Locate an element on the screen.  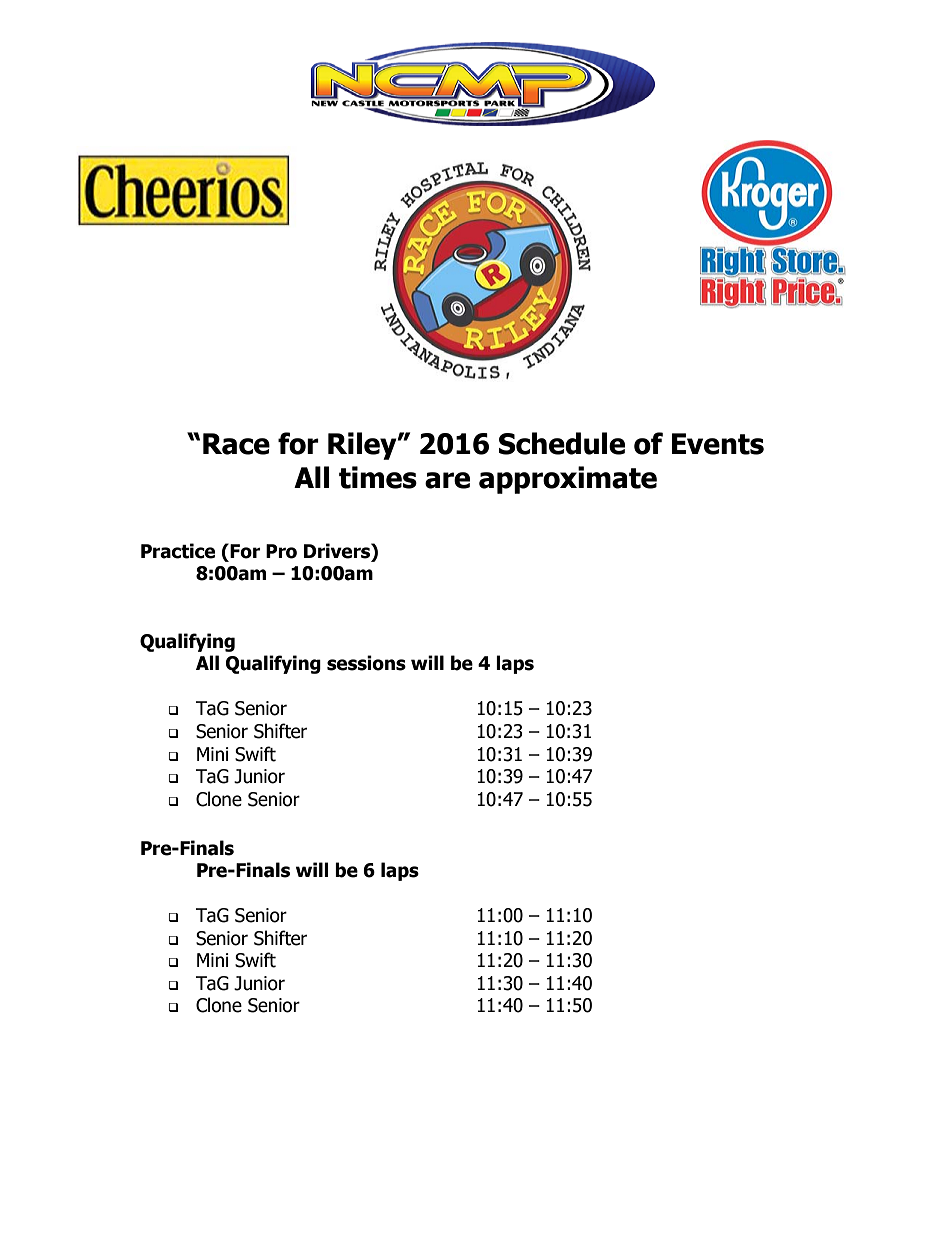
approximate is located at coordinates (568, 480).
